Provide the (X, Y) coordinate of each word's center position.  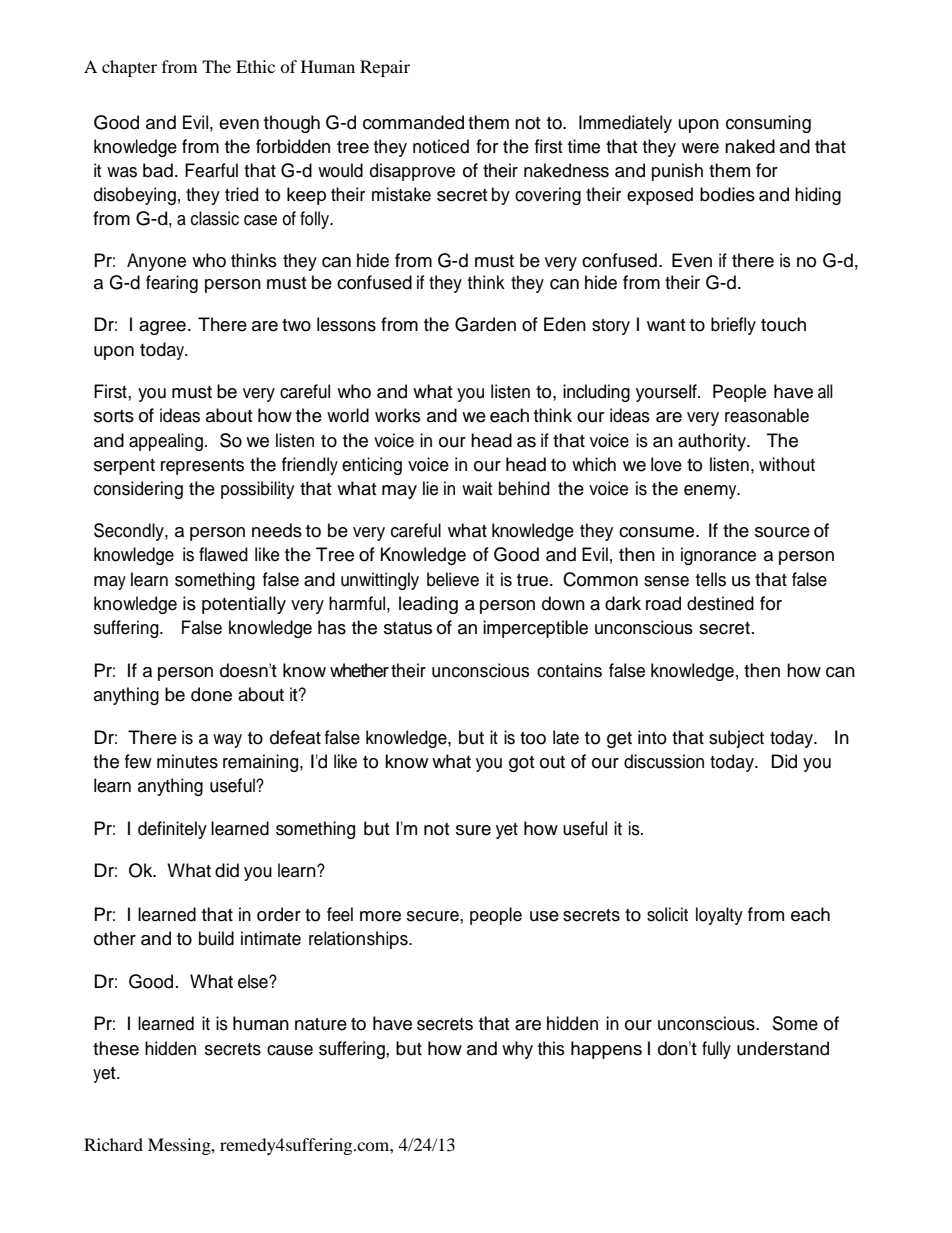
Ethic (255, 66)
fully (716, 1050)
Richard (113, 1144)
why (517, 1050)
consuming (768, 124)
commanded (413, 122)
